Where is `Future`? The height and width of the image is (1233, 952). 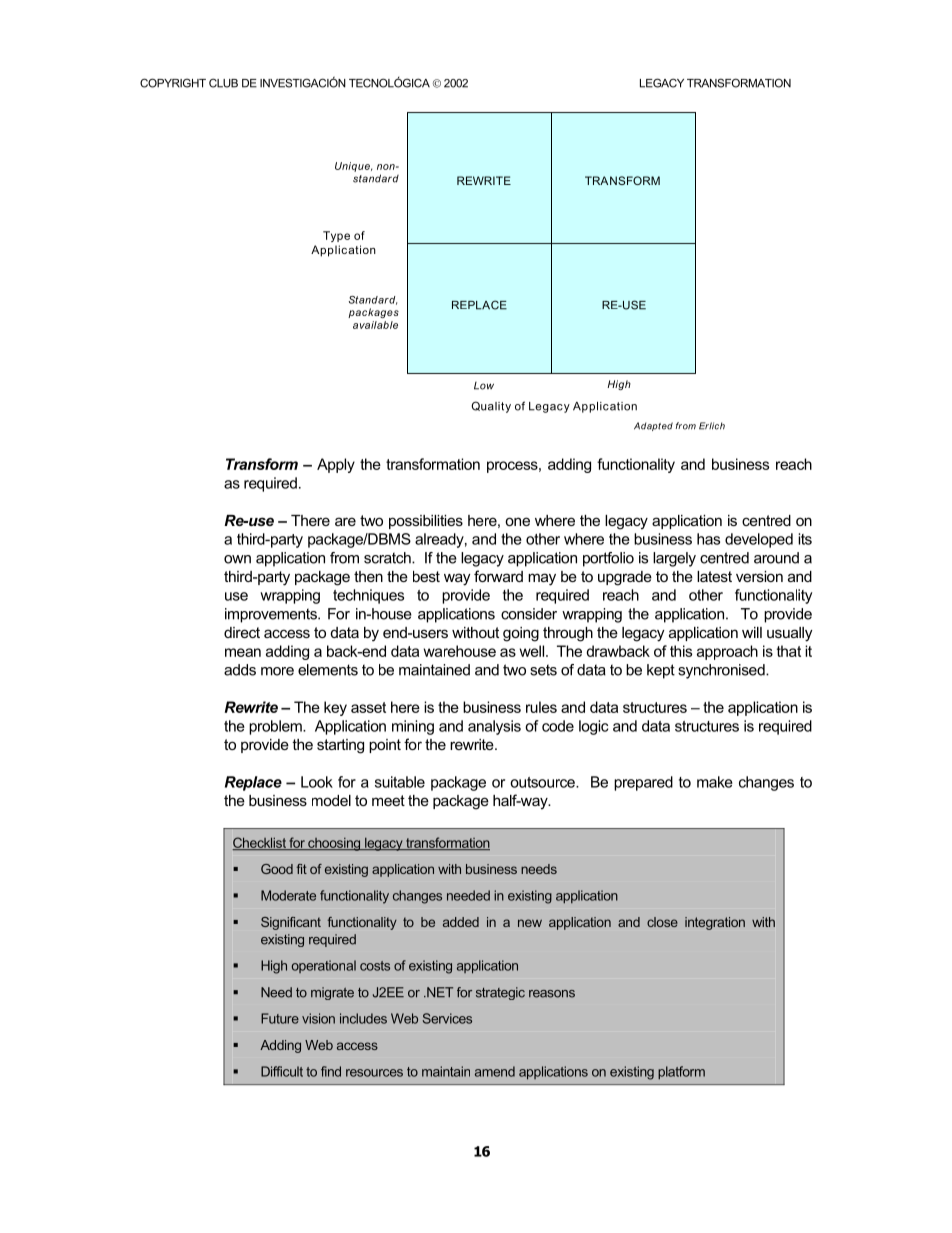 Future is located at coordinates (280, 1018).
